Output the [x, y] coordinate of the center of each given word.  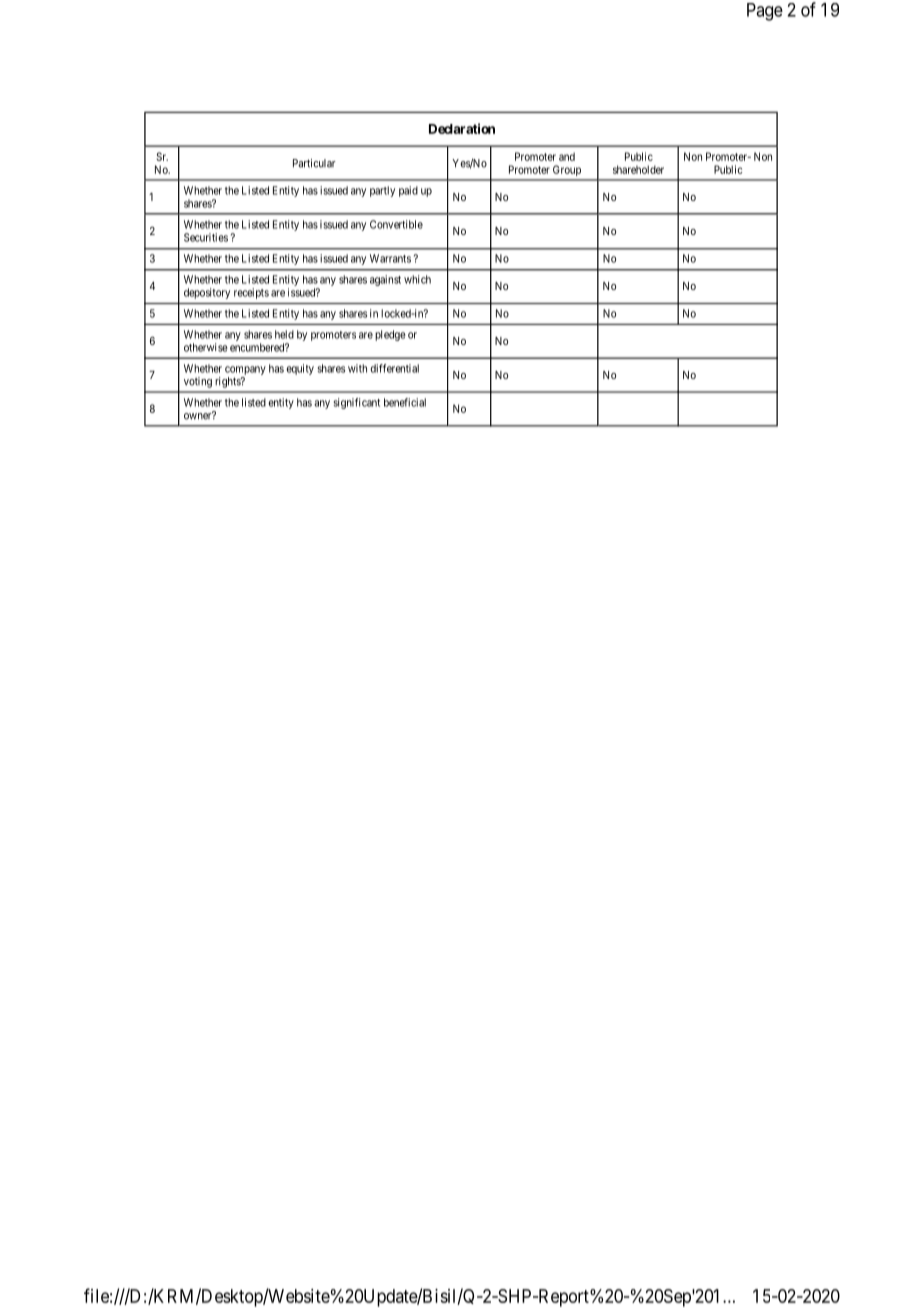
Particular [314, 163]
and [567, 156]
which [417, 279]
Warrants [390, 258]
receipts [251, 293]
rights [228, 382]
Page [765, 12]
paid [408, 191]
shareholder [638, 169]
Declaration [462, 128]
